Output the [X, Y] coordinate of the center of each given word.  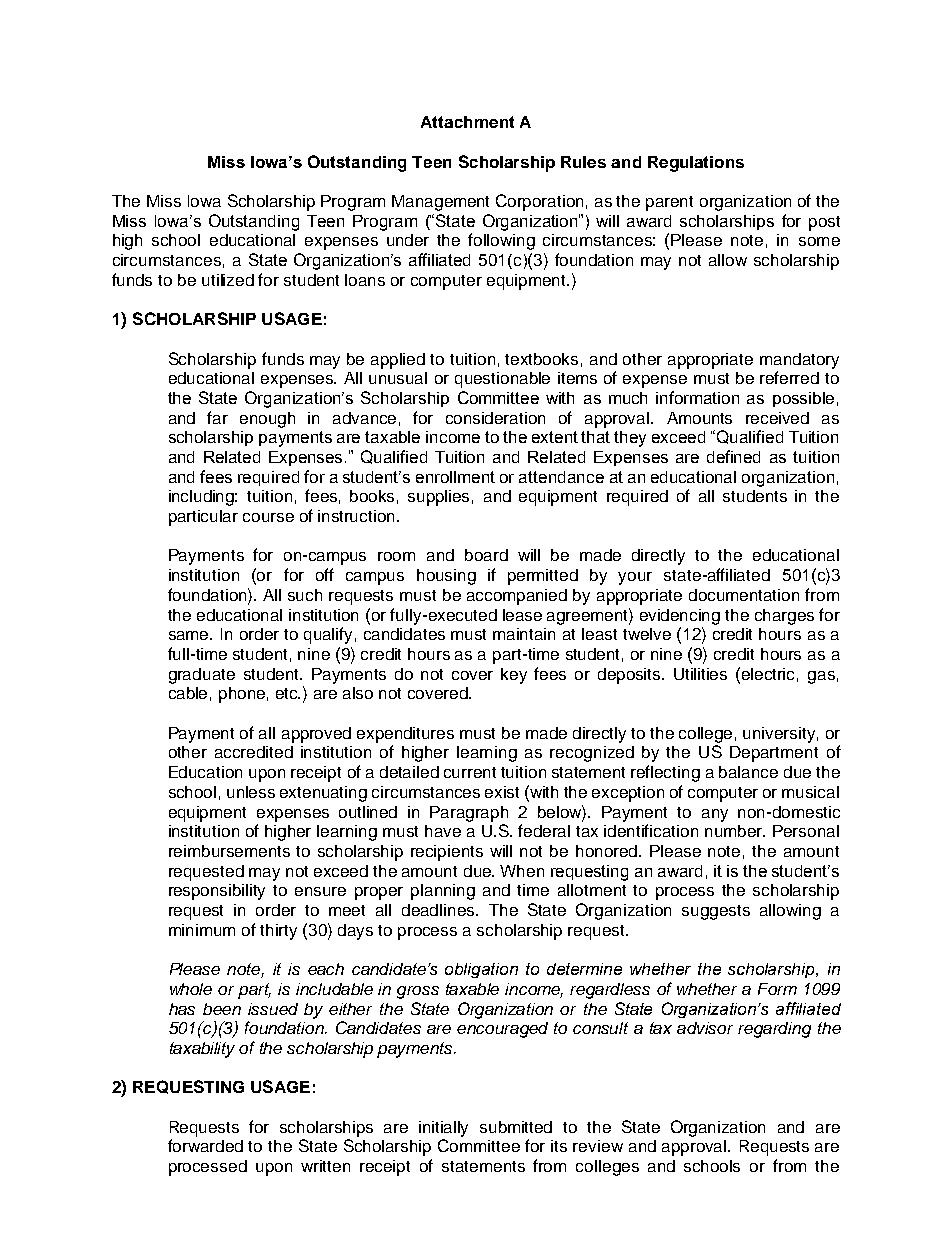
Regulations [696, 164]
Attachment [467, 122]
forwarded [205, 1145]
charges [784, 617]
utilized [228, 280]
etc [288, 693]
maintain [524, 634]
